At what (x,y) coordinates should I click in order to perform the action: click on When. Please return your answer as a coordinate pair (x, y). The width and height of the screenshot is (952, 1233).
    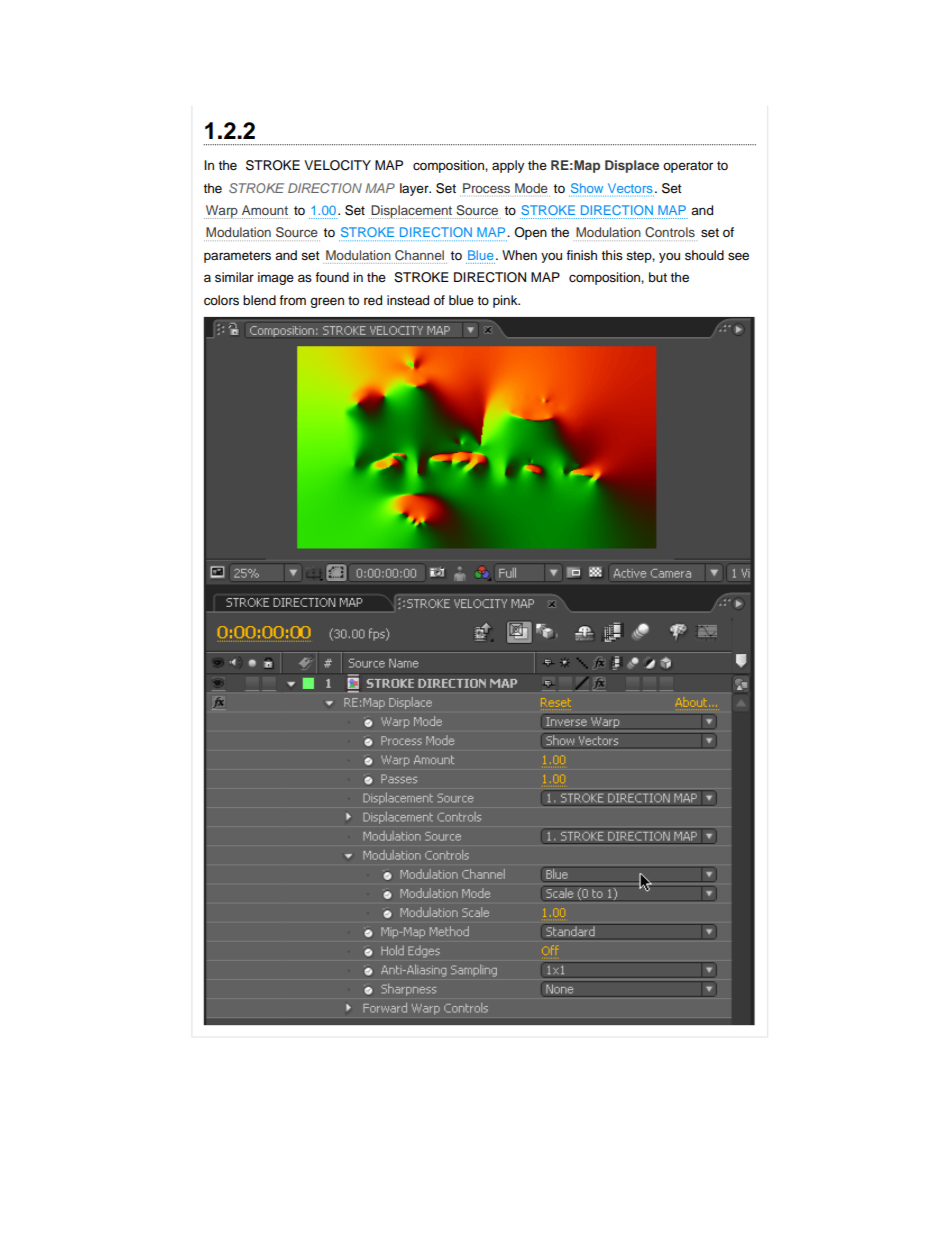
    Looking at the image, I should click on (519, 255).
